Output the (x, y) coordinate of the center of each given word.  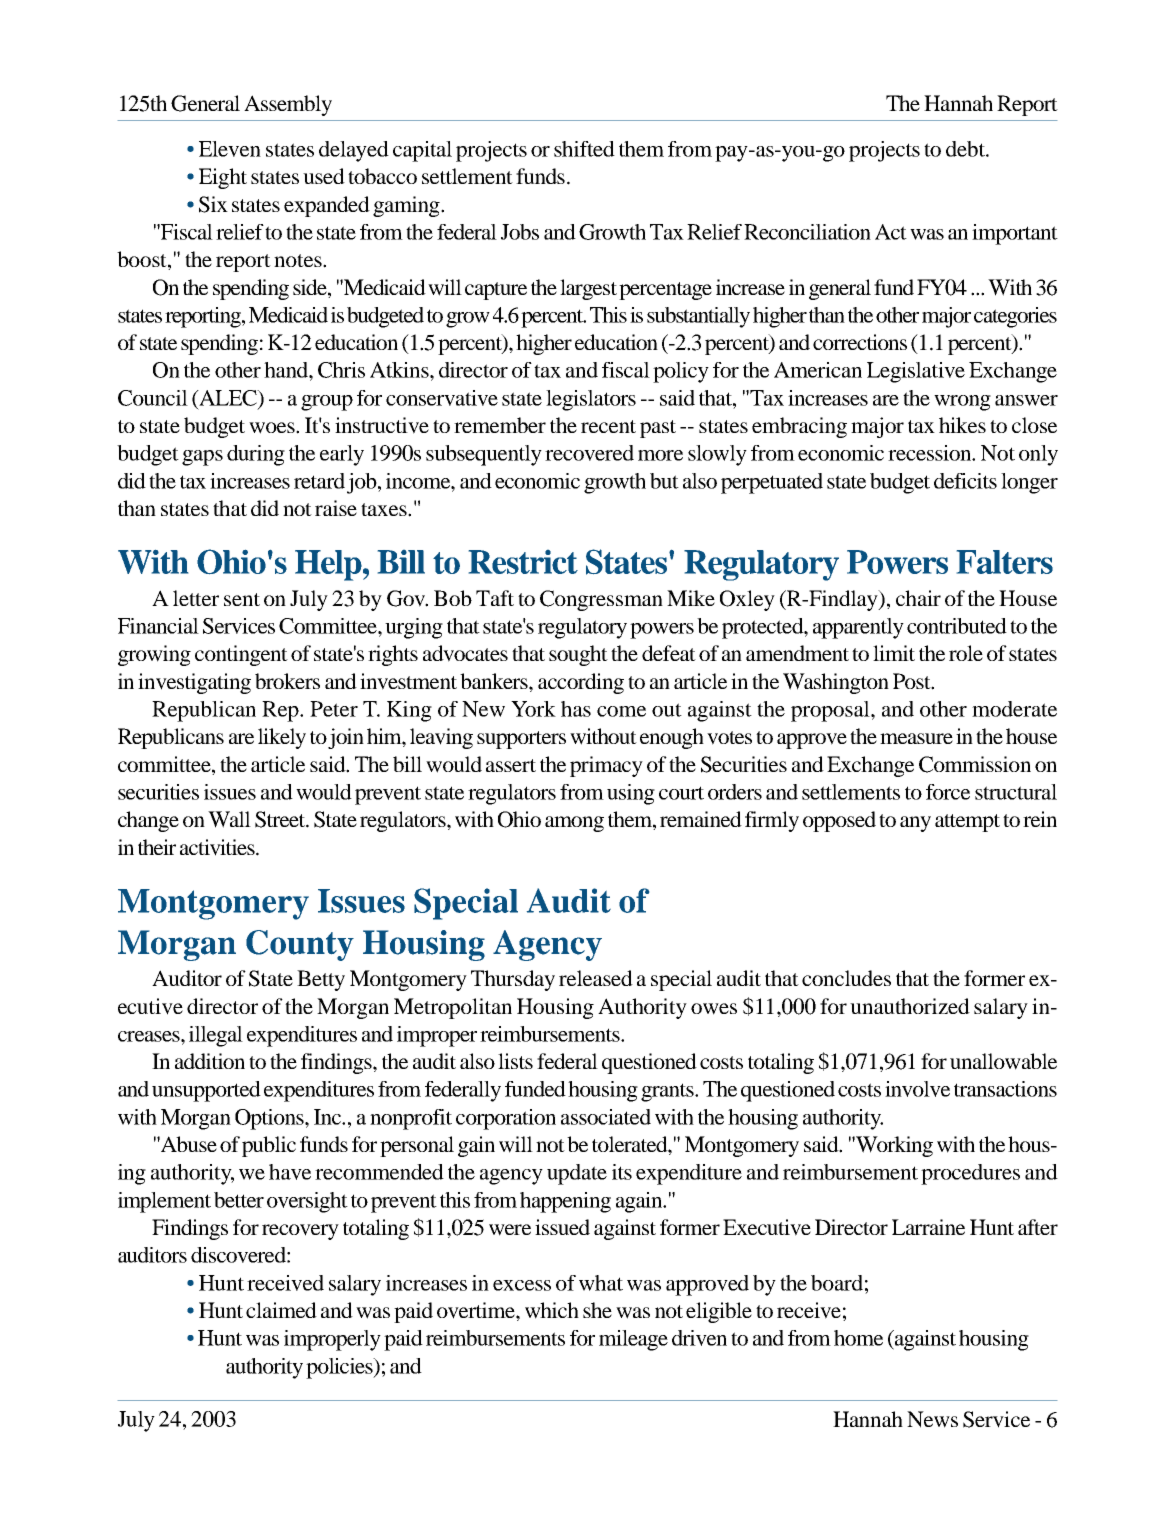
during (256, 455)
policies (340, 1368)
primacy (606, 766)
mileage (633, 1340)
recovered (589, 453)
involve (917, 1089)
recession (931, 453)
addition (210, 1061)
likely (282, 738)
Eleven (230, 149)
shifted (584, 149)
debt (966, 149)
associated (606, 1117)
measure (916, 738)
